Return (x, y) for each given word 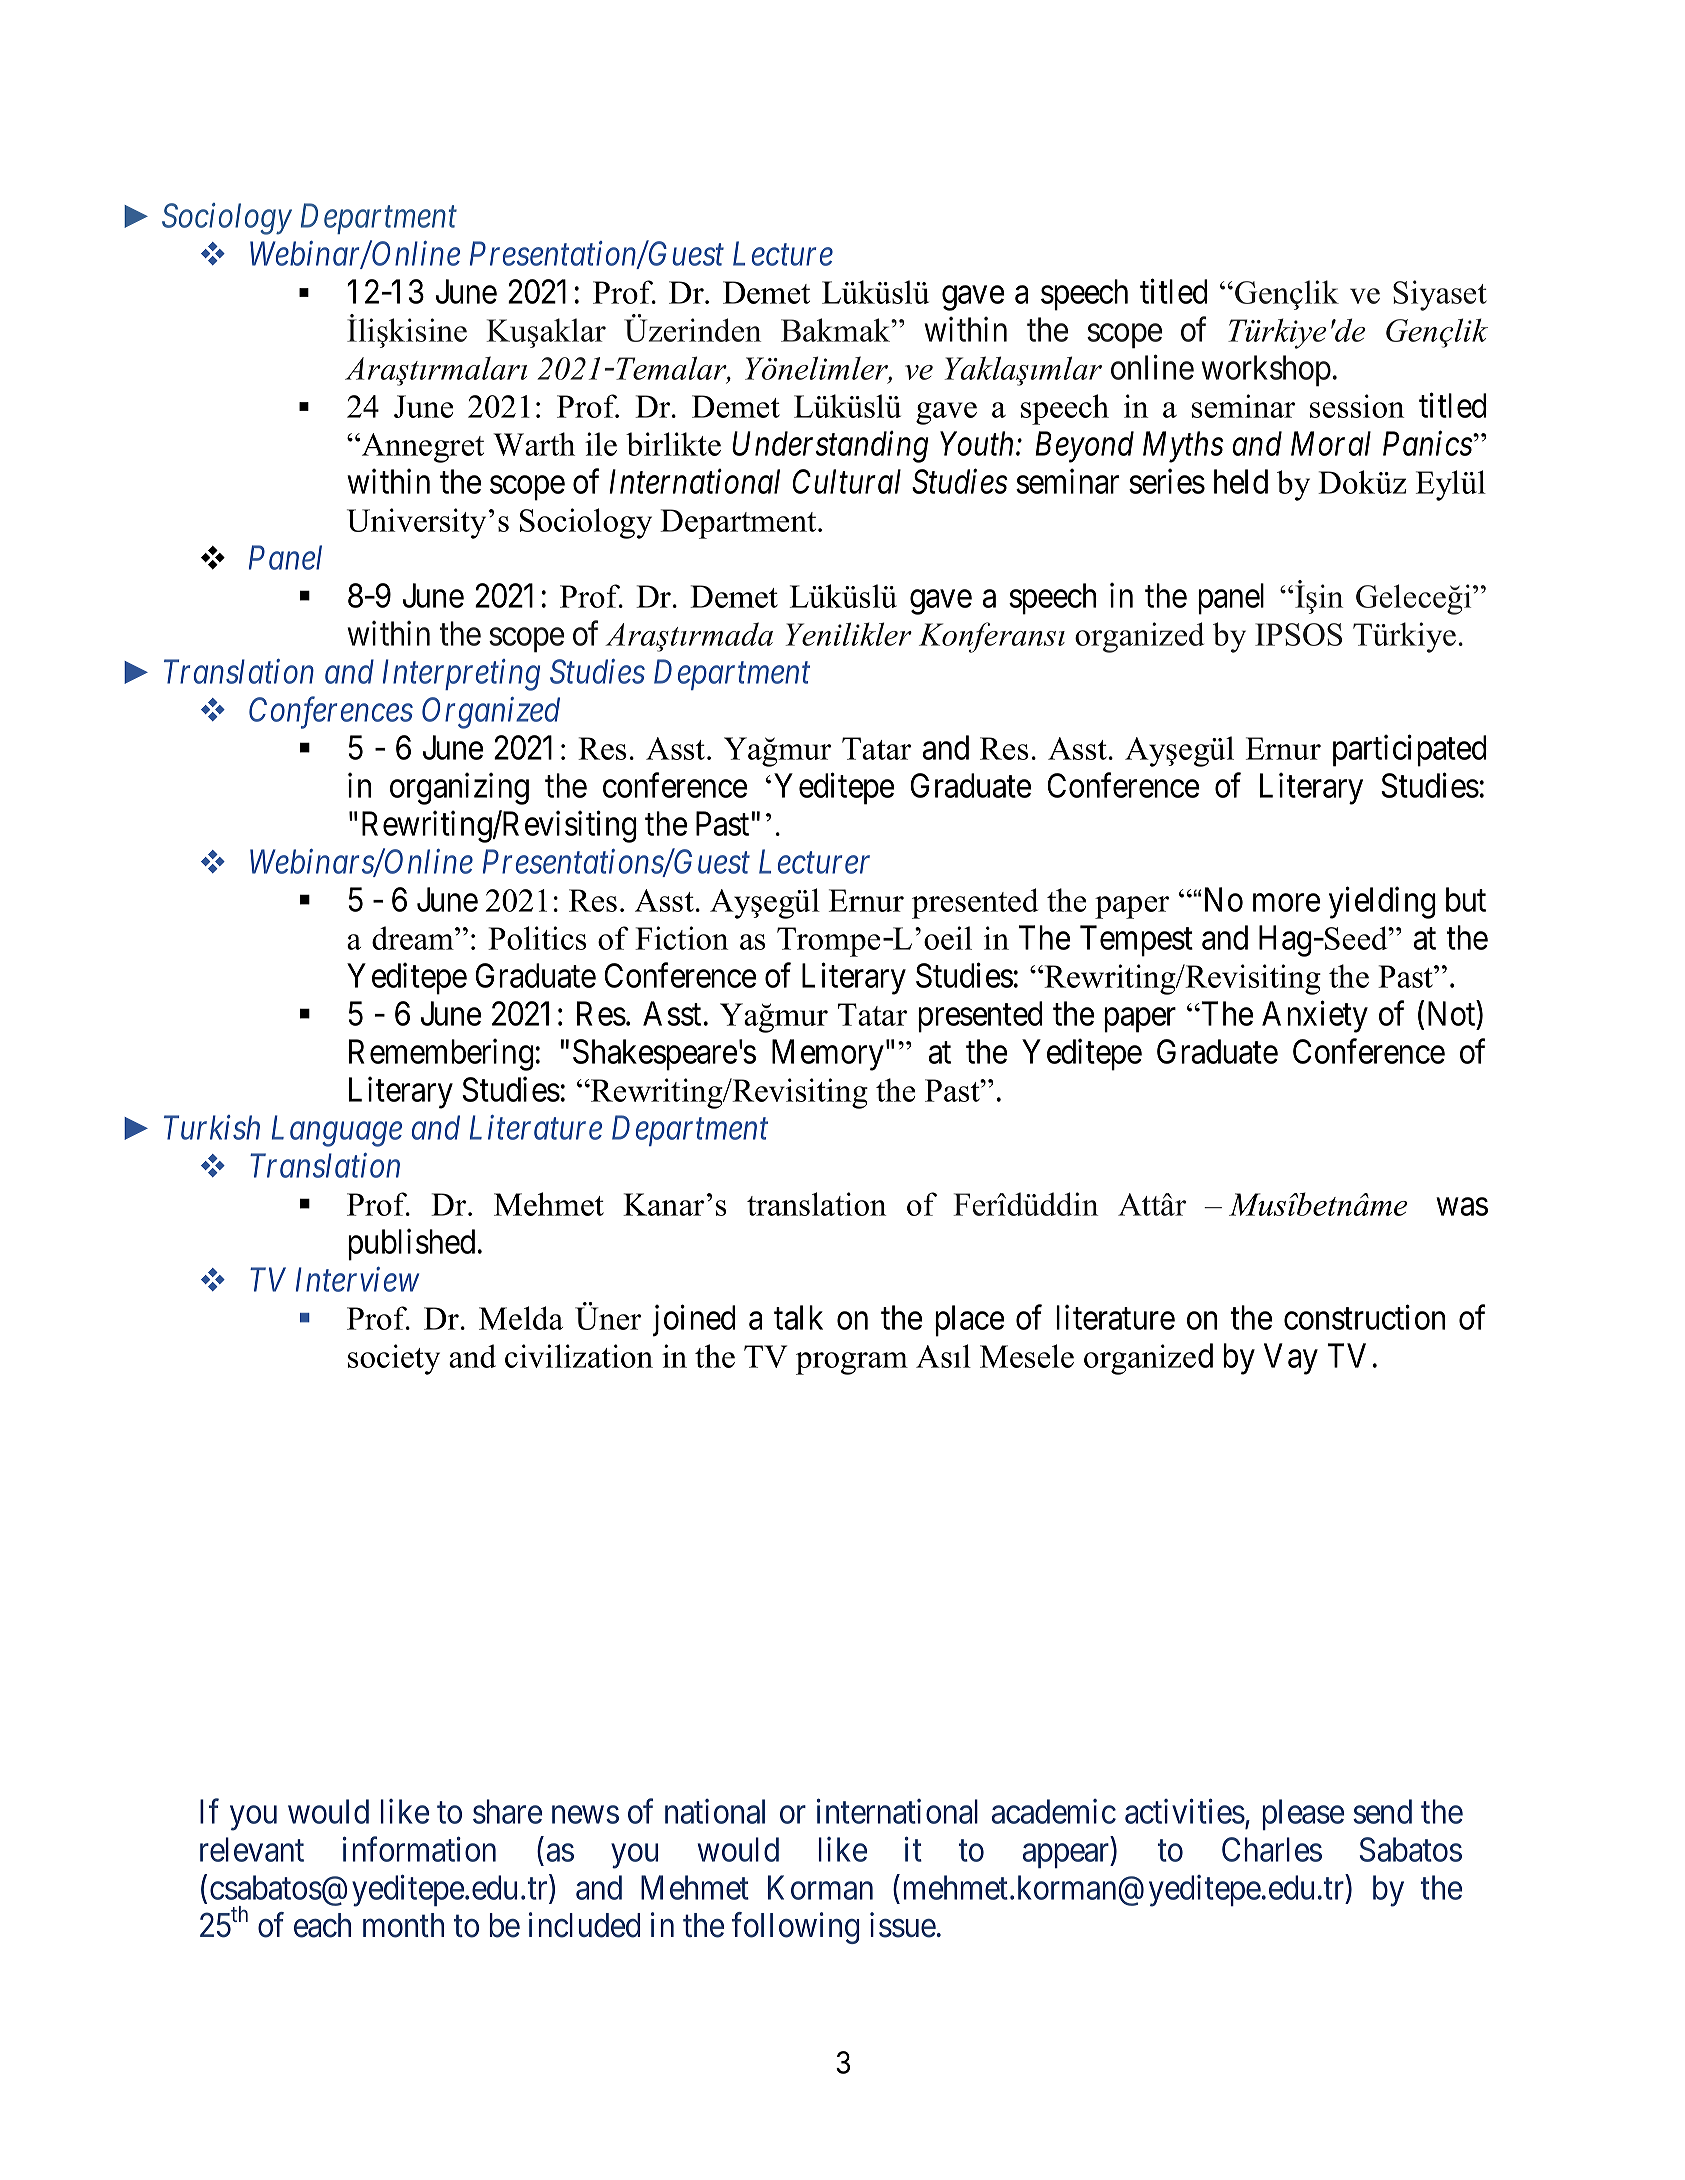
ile (601, 444)
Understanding (830, 447)
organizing (459, 789)
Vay (1291, 1359)
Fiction (681, 938)
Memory (828, 1055)
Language (337, 1131)
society (394, 1359)
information (419, 1849)
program (852, 1363)
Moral (1331, 443)
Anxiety (1315, 1017)
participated (1410, 751)
